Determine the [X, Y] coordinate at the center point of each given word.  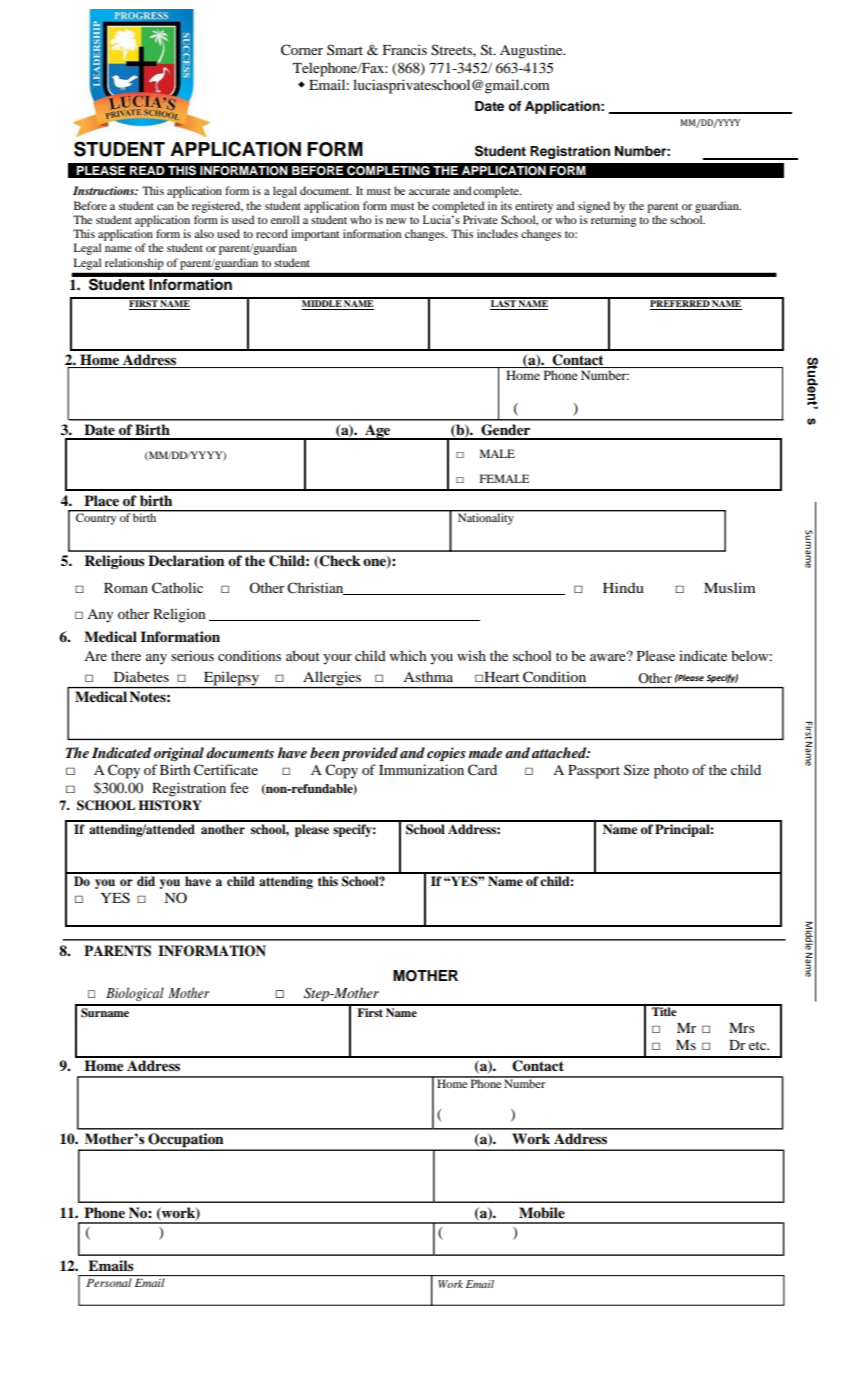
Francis [405, 49]
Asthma [428, 676]
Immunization [421, 769]
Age [378, 432]
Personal [109, 1282]
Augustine [532, 51]
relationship [134, 264]
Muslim [729, 587]
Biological [135, 994]
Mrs [742, 1028]
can [165, 207]
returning [613, 221]
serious [192, 655]
